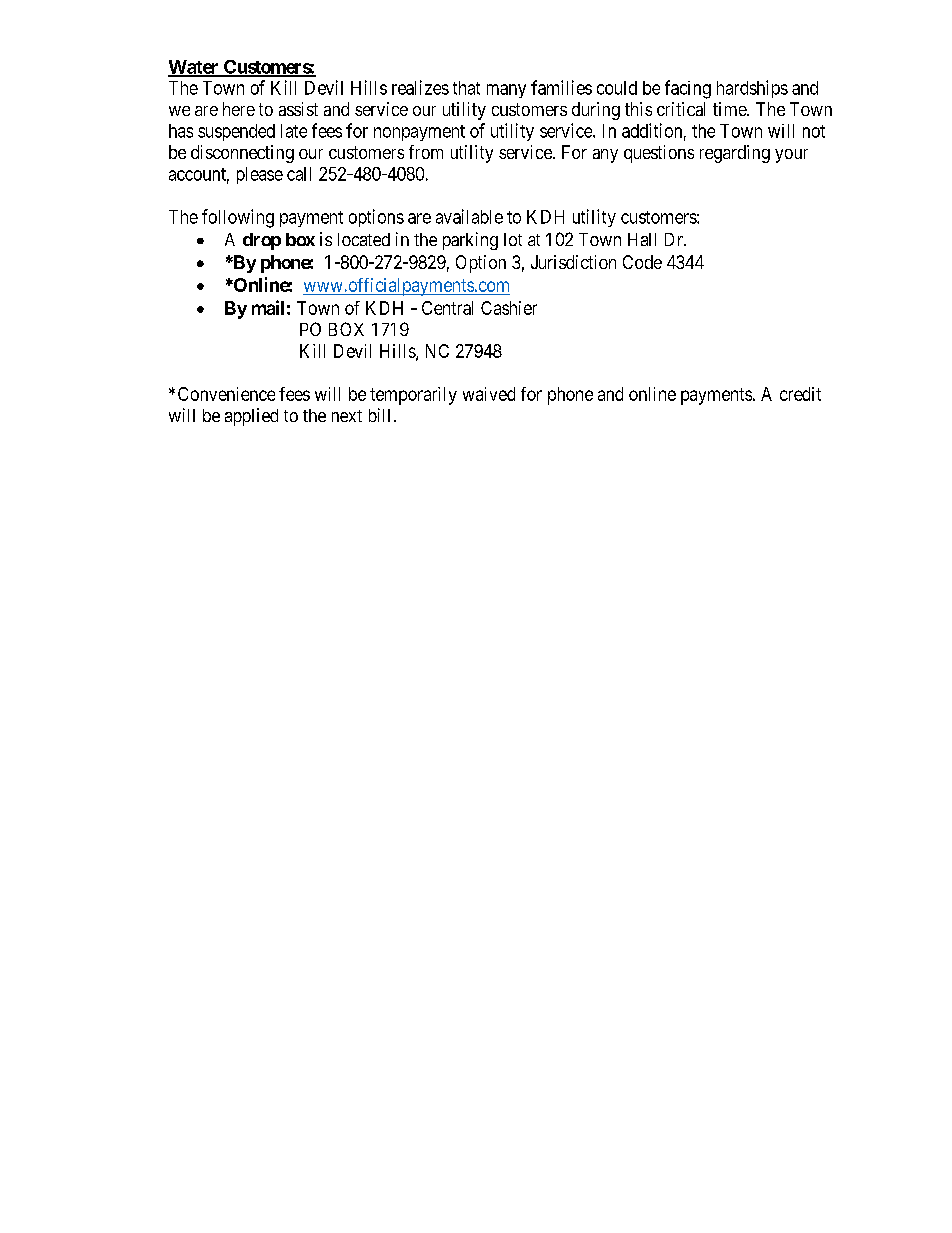  I want to click on Jurisdiction, so click(573, 262).
